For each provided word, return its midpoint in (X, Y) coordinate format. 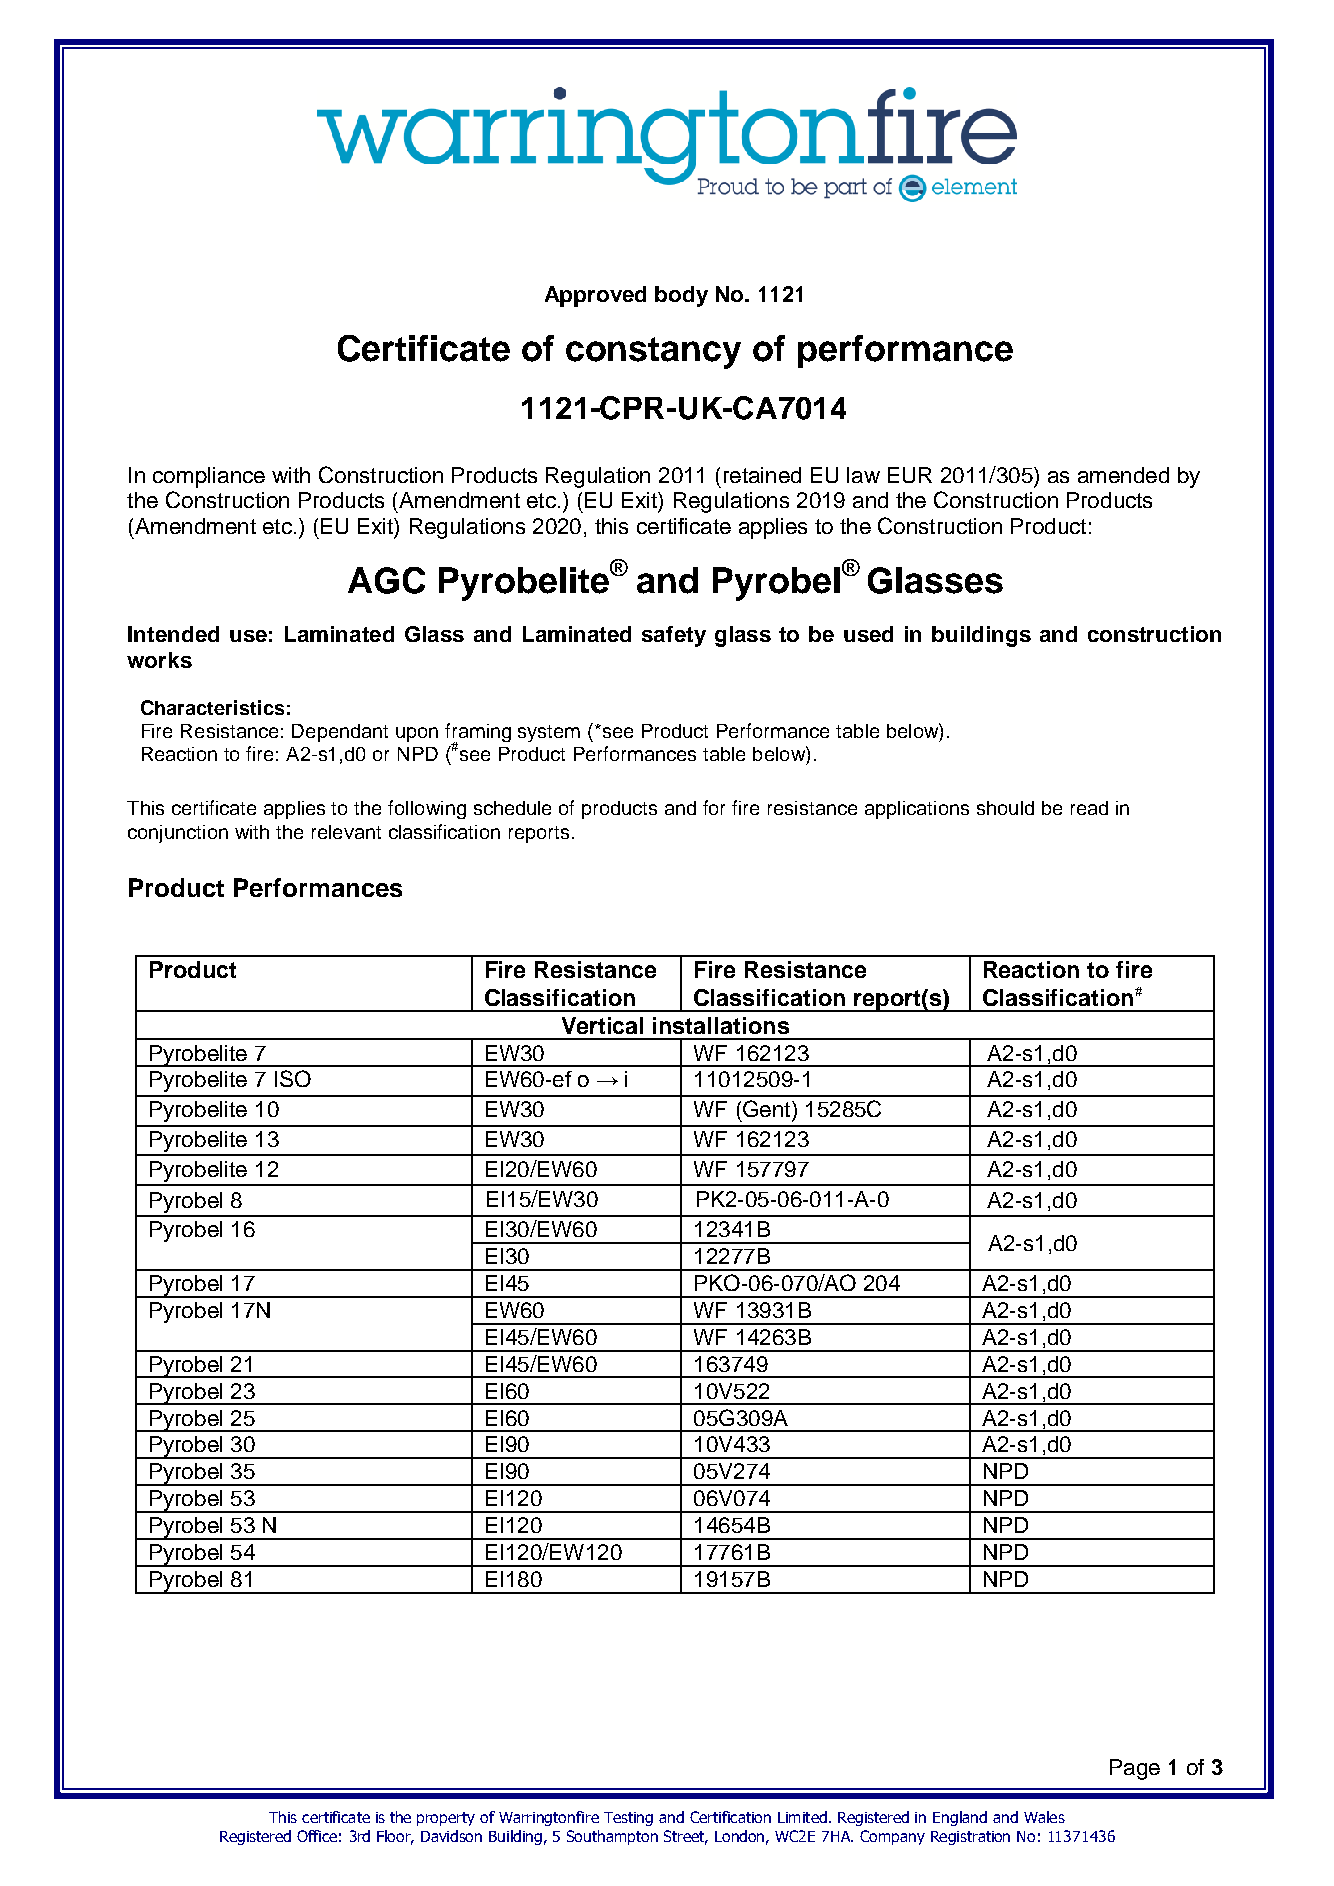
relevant (346, 832)
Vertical (602, 1025)
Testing (628, 1819)
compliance (209, 477)
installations (721, 1025)
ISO (293, 1078)
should (1005, 808)
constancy (653, 353)
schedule (512, 808)
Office (317, 1836)
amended (1123, 475)
